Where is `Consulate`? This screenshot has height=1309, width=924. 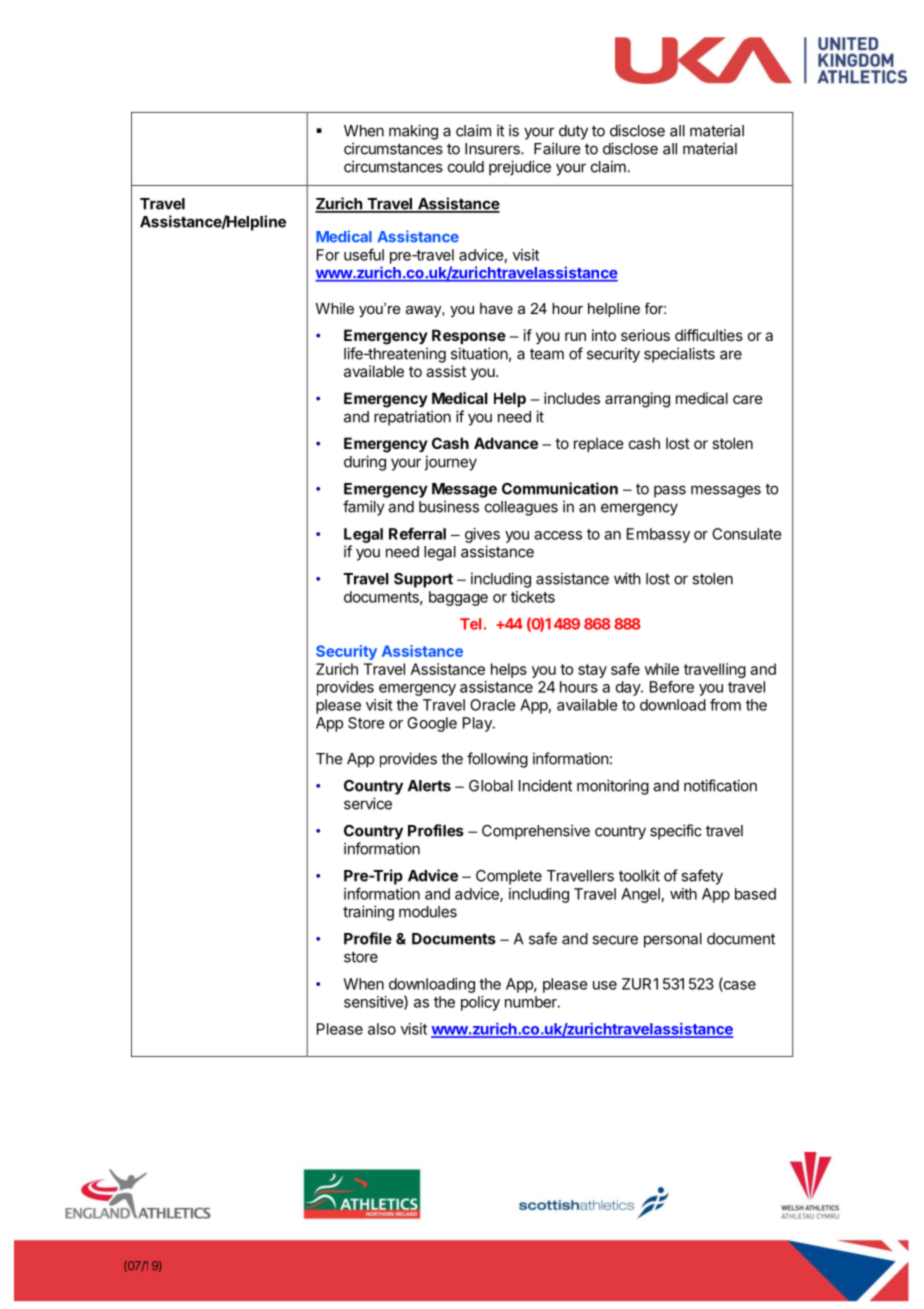
Consulate is located at coordinates (747, 534).
